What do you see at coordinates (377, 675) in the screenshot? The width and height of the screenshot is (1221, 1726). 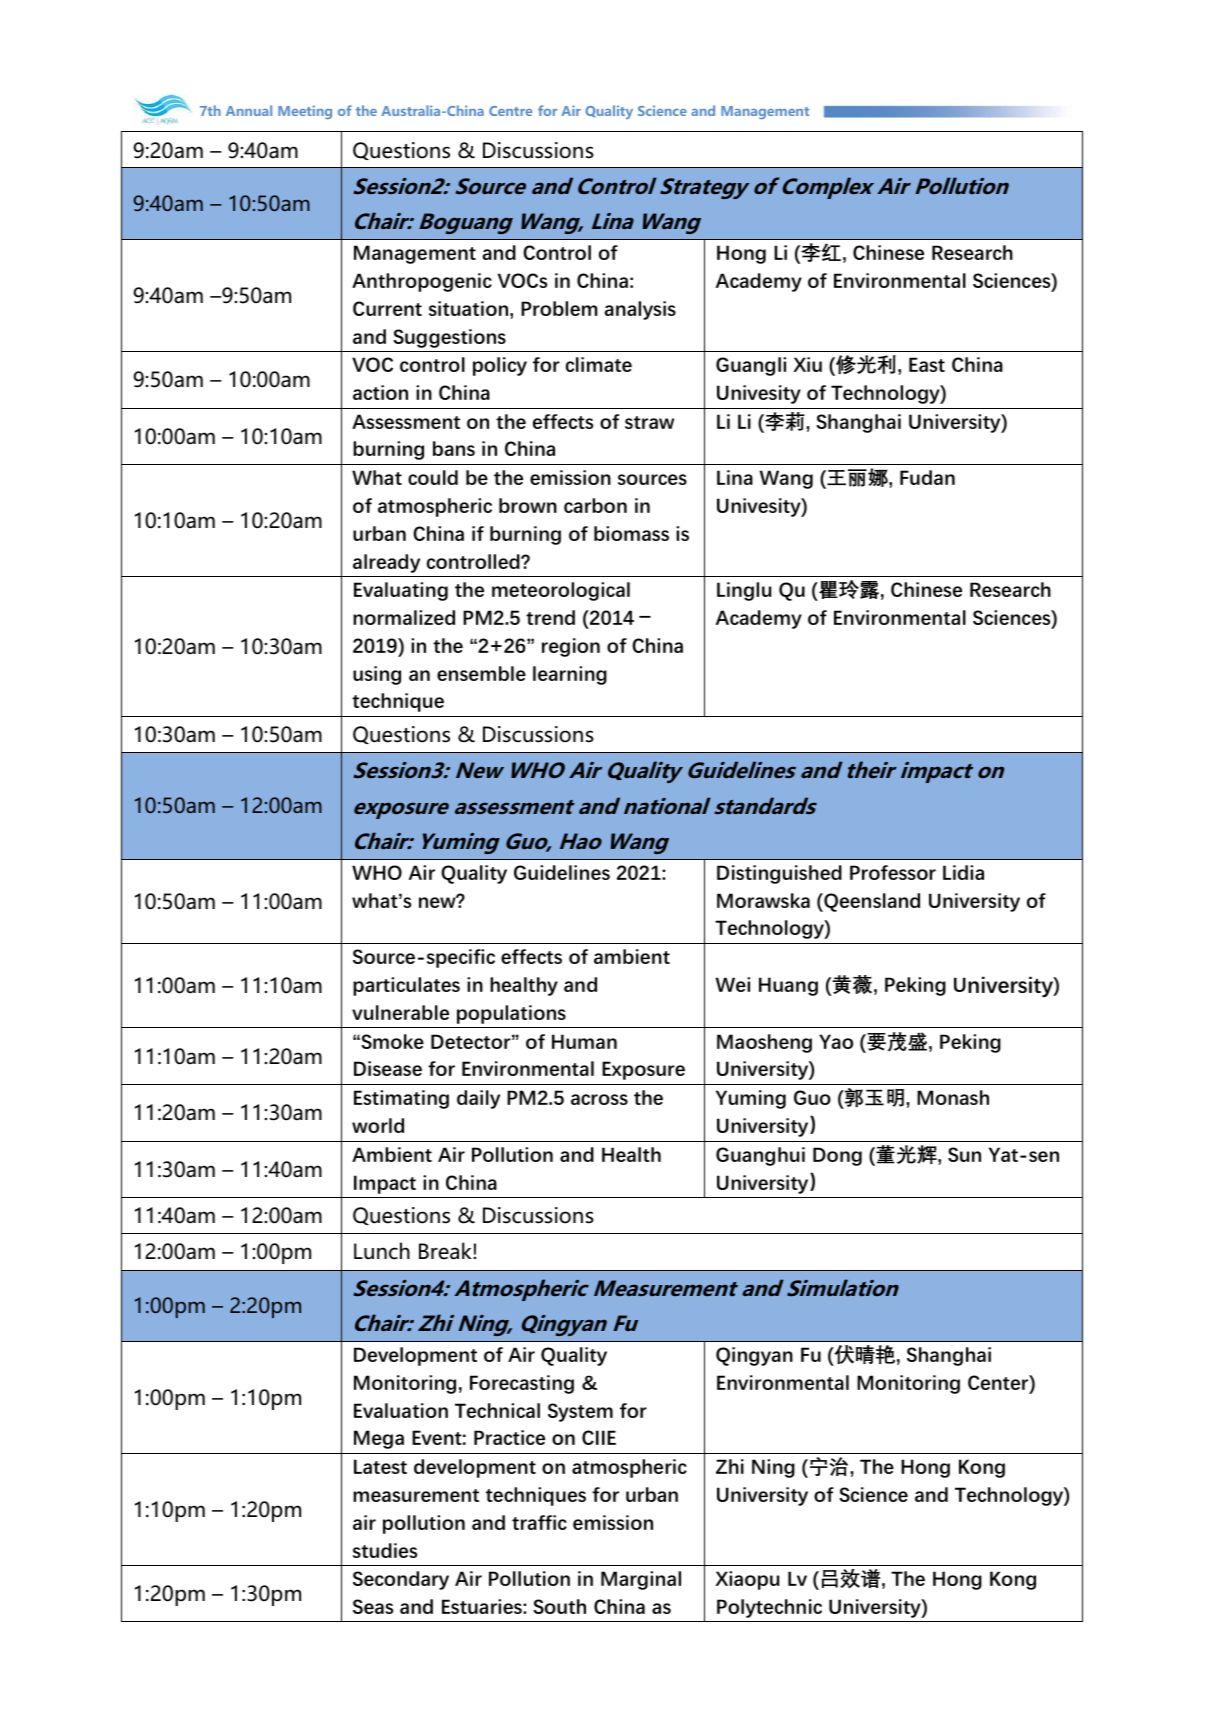 I see `using` at bounding box center [377, 675].
